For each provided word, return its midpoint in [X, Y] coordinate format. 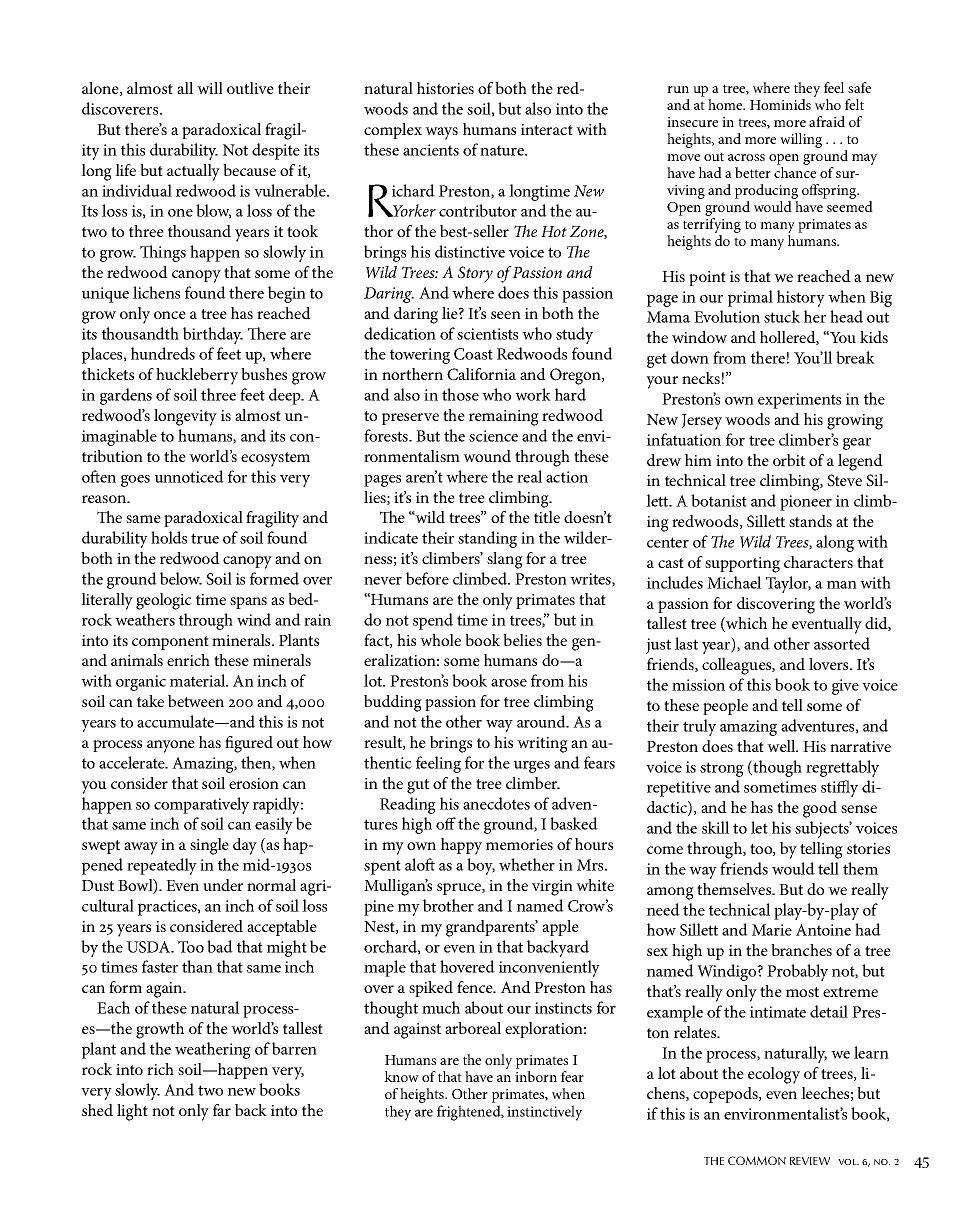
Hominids [780, 104]
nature [503, 150]
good [820, 809]
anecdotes [496, 803]
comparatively [201, 805]
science [493, 436]
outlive [250, 88]
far [222, 1110]
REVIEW [810, 1161]
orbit [789, 460]
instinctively [544, 1113]
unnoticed [189, 476]
